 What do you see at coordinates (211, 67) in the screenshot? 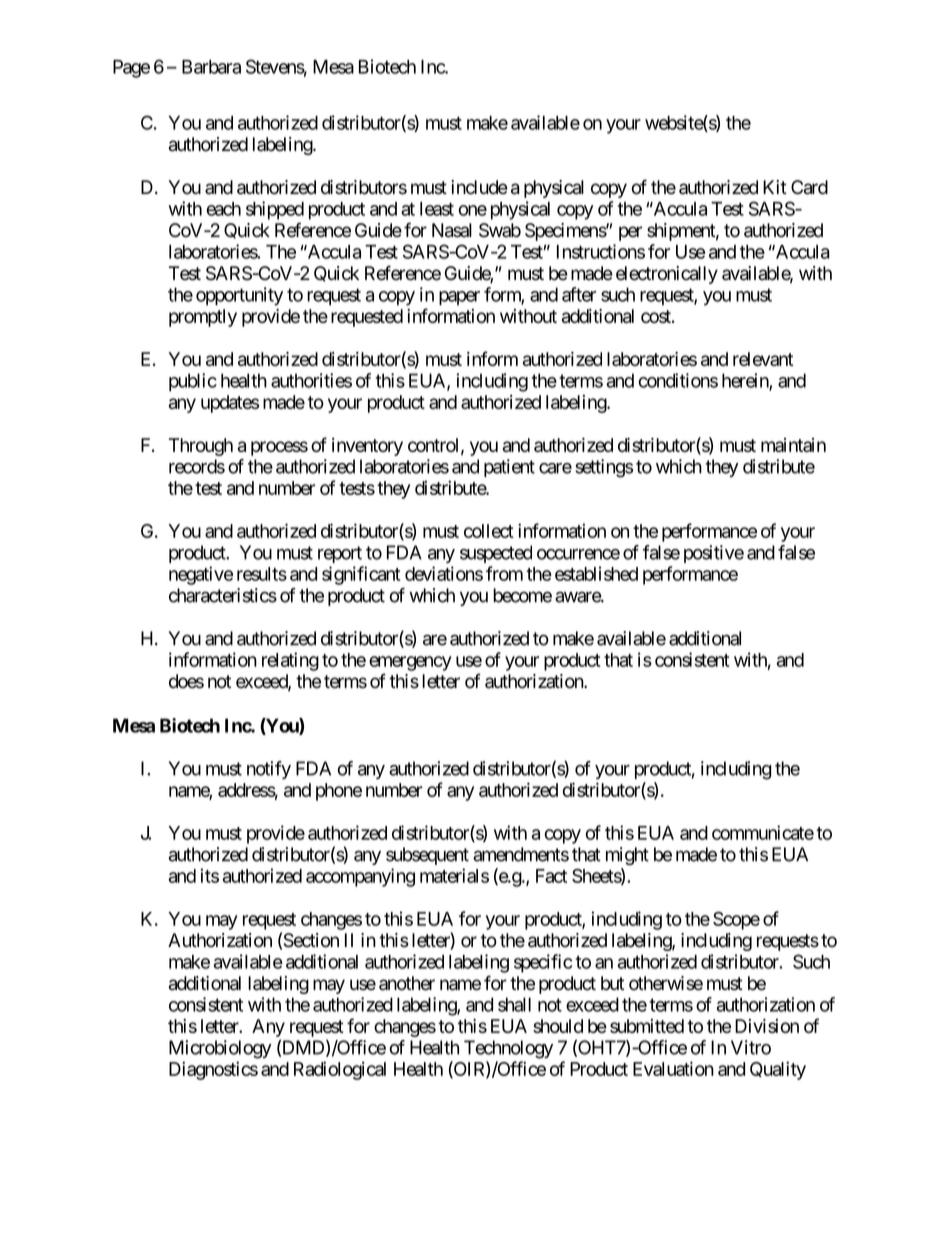
I see `Barbara` at bounding box center [211, 67].
